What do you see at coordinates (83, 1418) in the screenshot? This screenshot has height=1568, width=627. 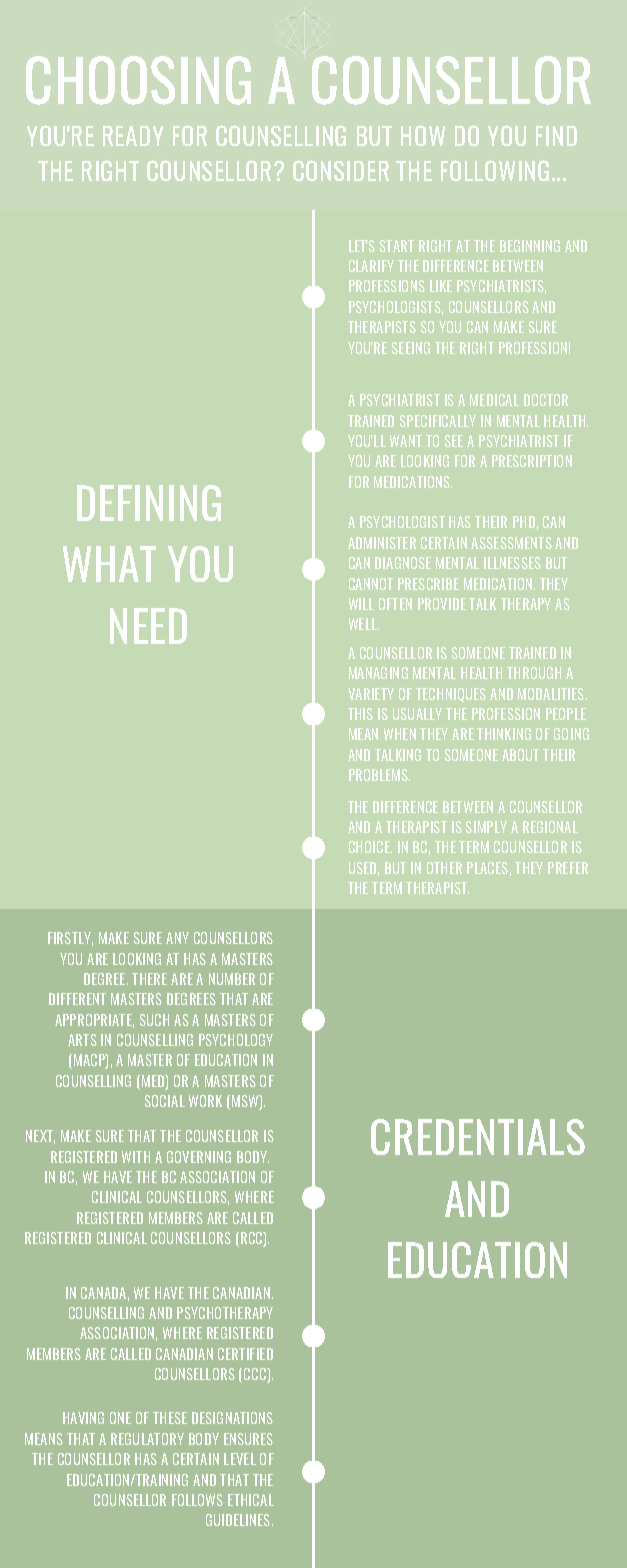 I see `HAVING` at bounding box center [83, 1418].
